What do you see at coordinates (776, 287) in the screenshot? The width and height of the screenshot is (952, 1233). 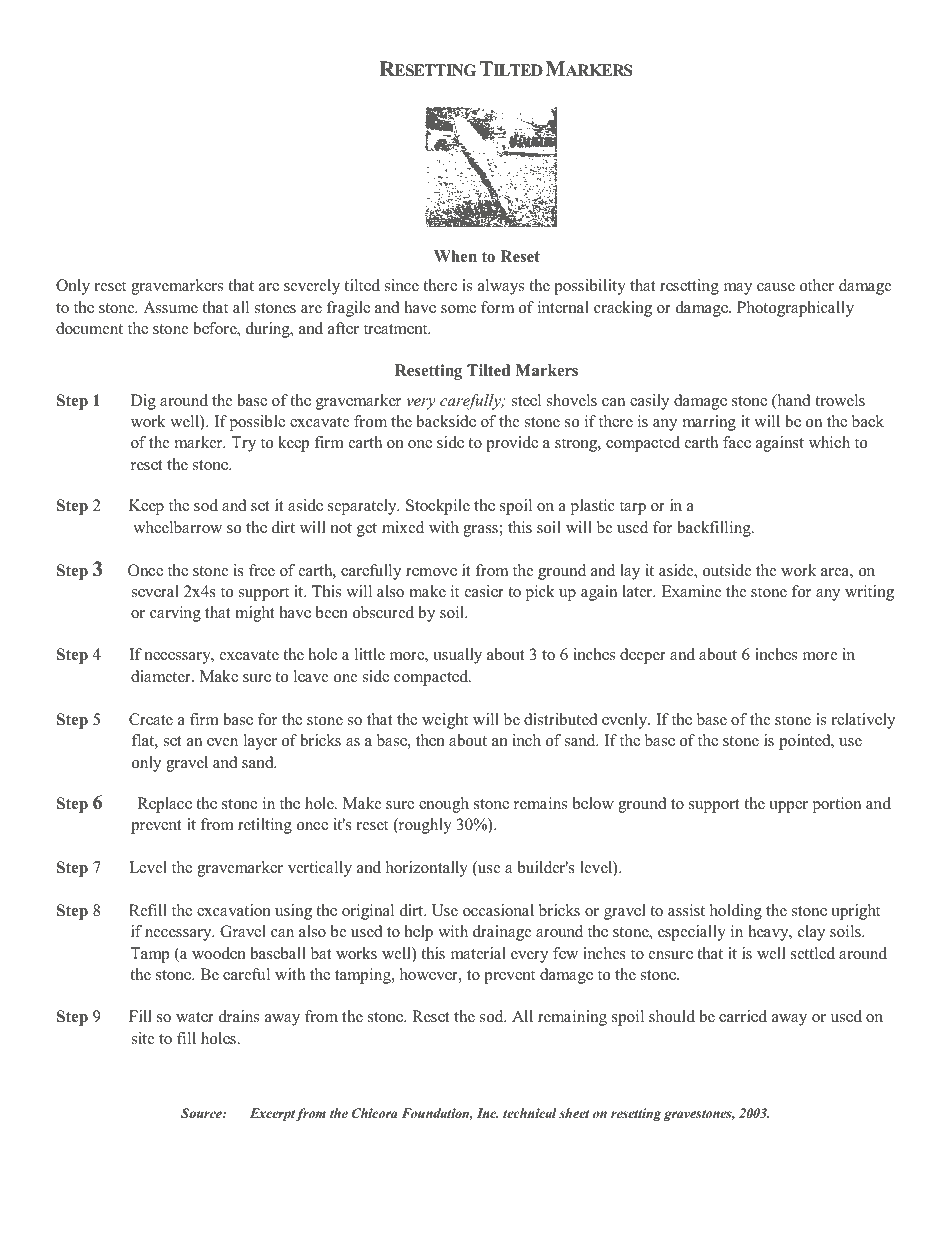 I see `cause` at bounding box center [776, 287].
